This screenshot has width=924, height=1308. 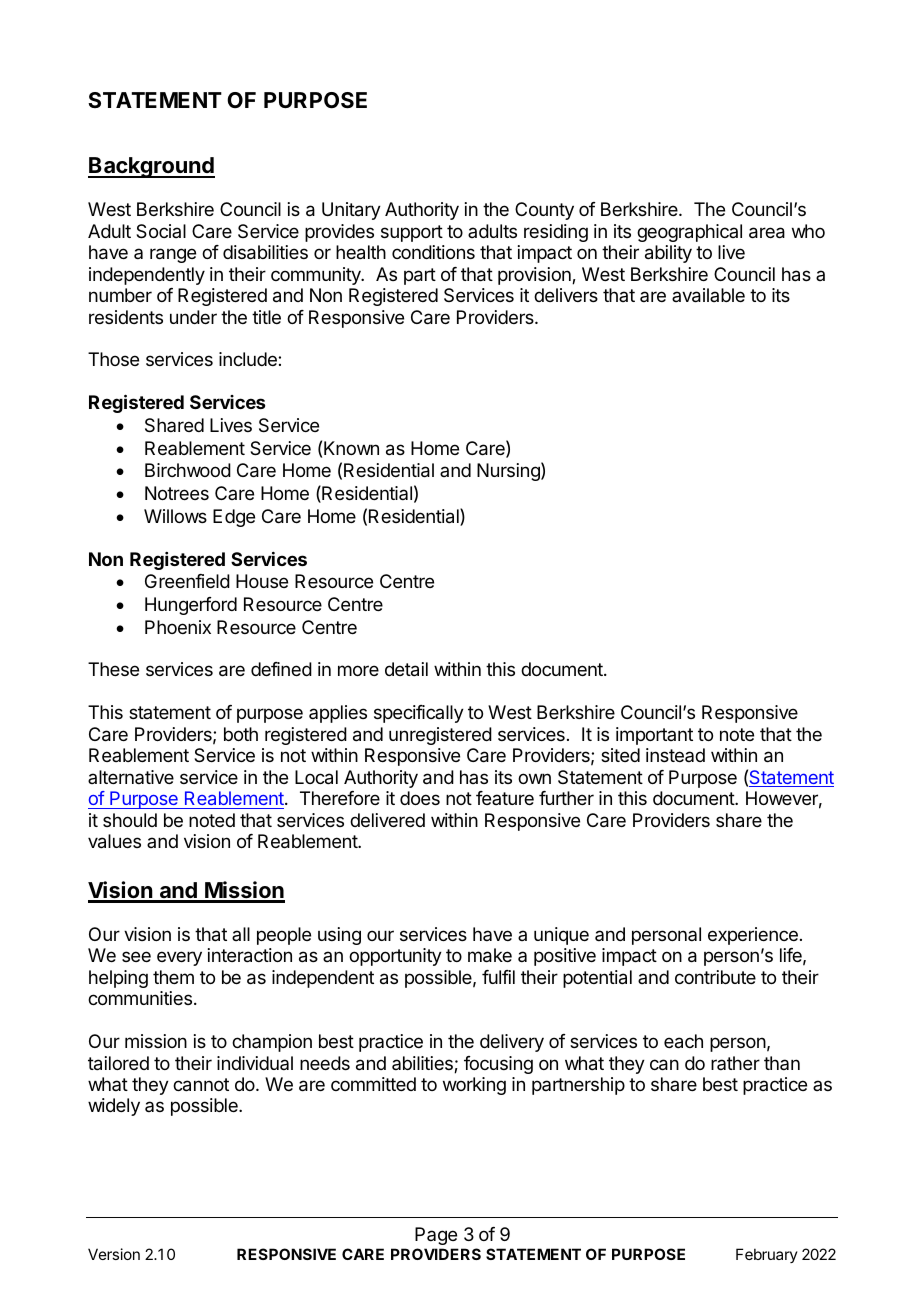 What do you see at coordinates (689, 233) in the screenshot?
I see `geographical` at bounding box center [689, 233].
